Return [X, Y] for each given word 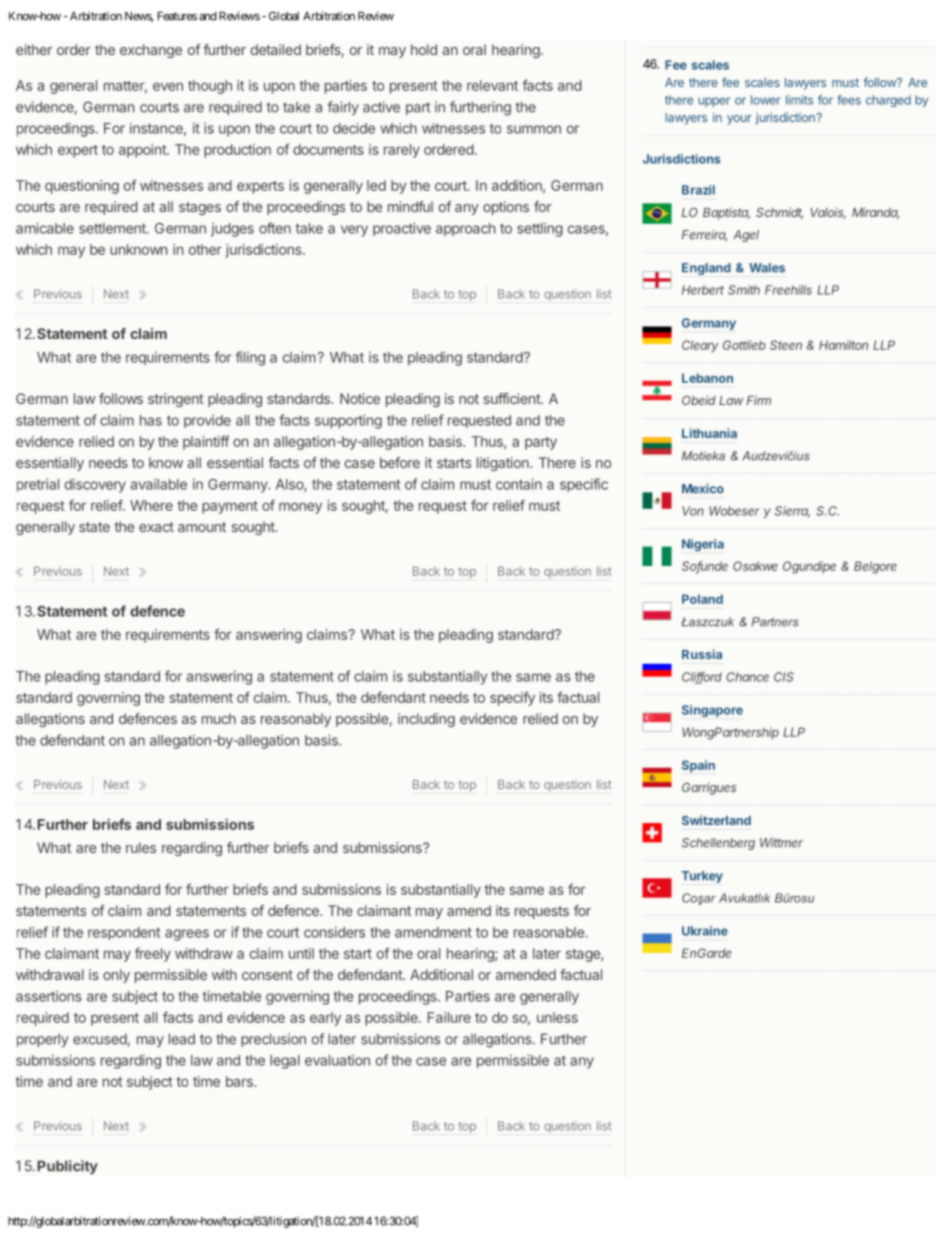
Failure [449, 1017]
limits [799, 100]
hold [424, 49]
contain [519, 484]
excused [100, 1039]
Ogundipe [809, 567]
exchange [151, 51]
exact [156, 527]
